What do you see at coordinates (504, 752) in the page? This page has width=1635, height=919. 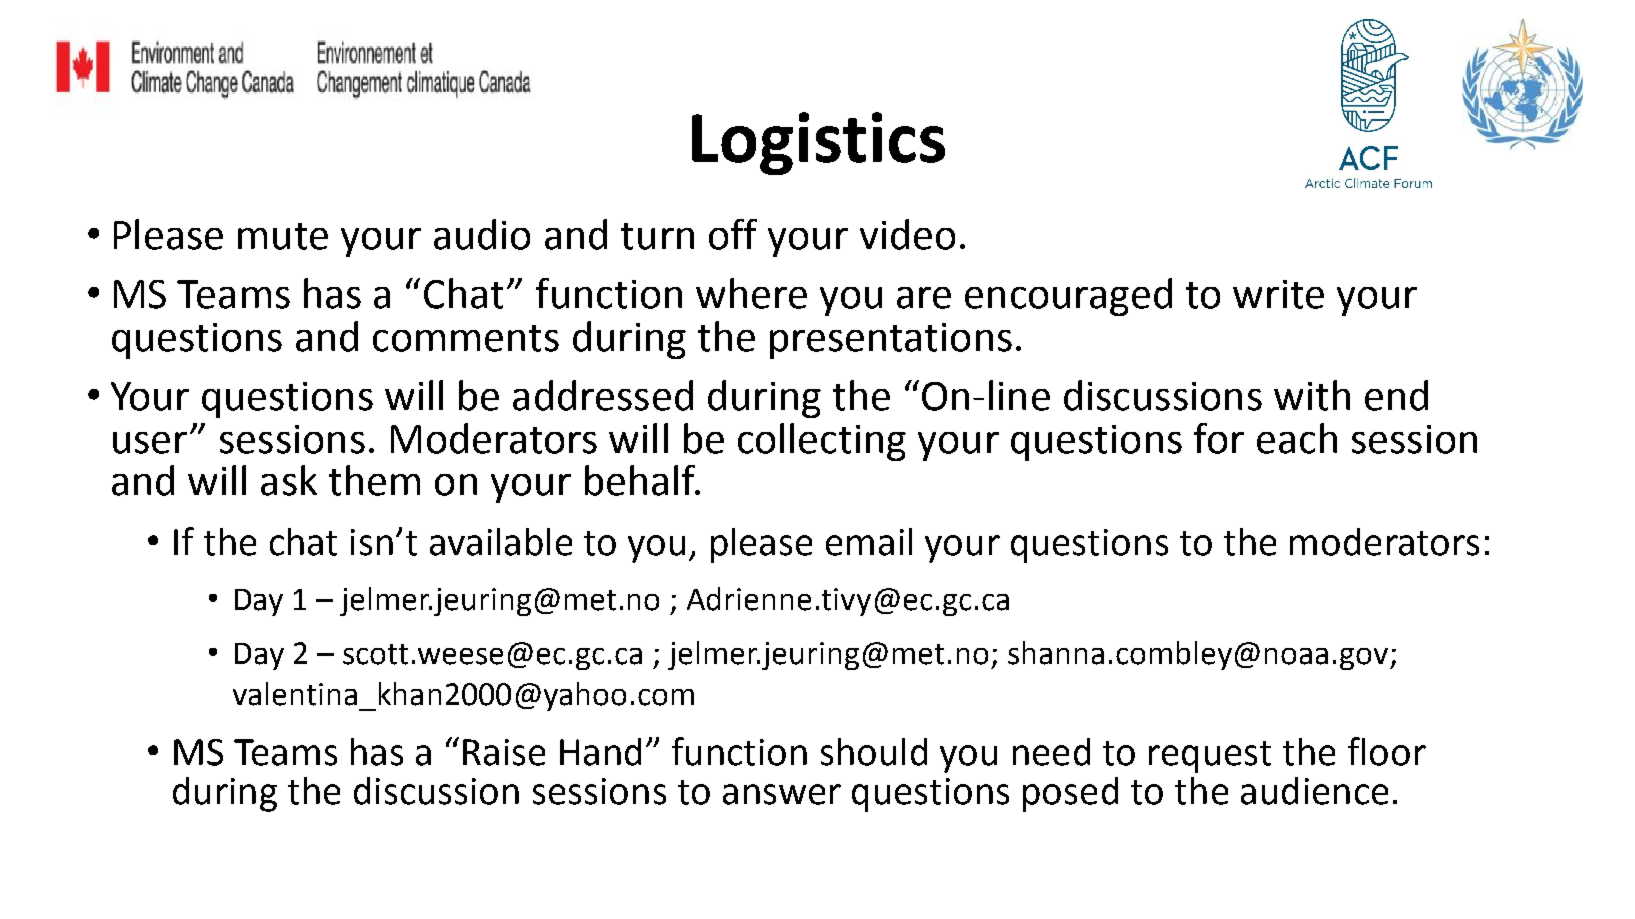 I see `Raise` at bounding box center [504, 752].
